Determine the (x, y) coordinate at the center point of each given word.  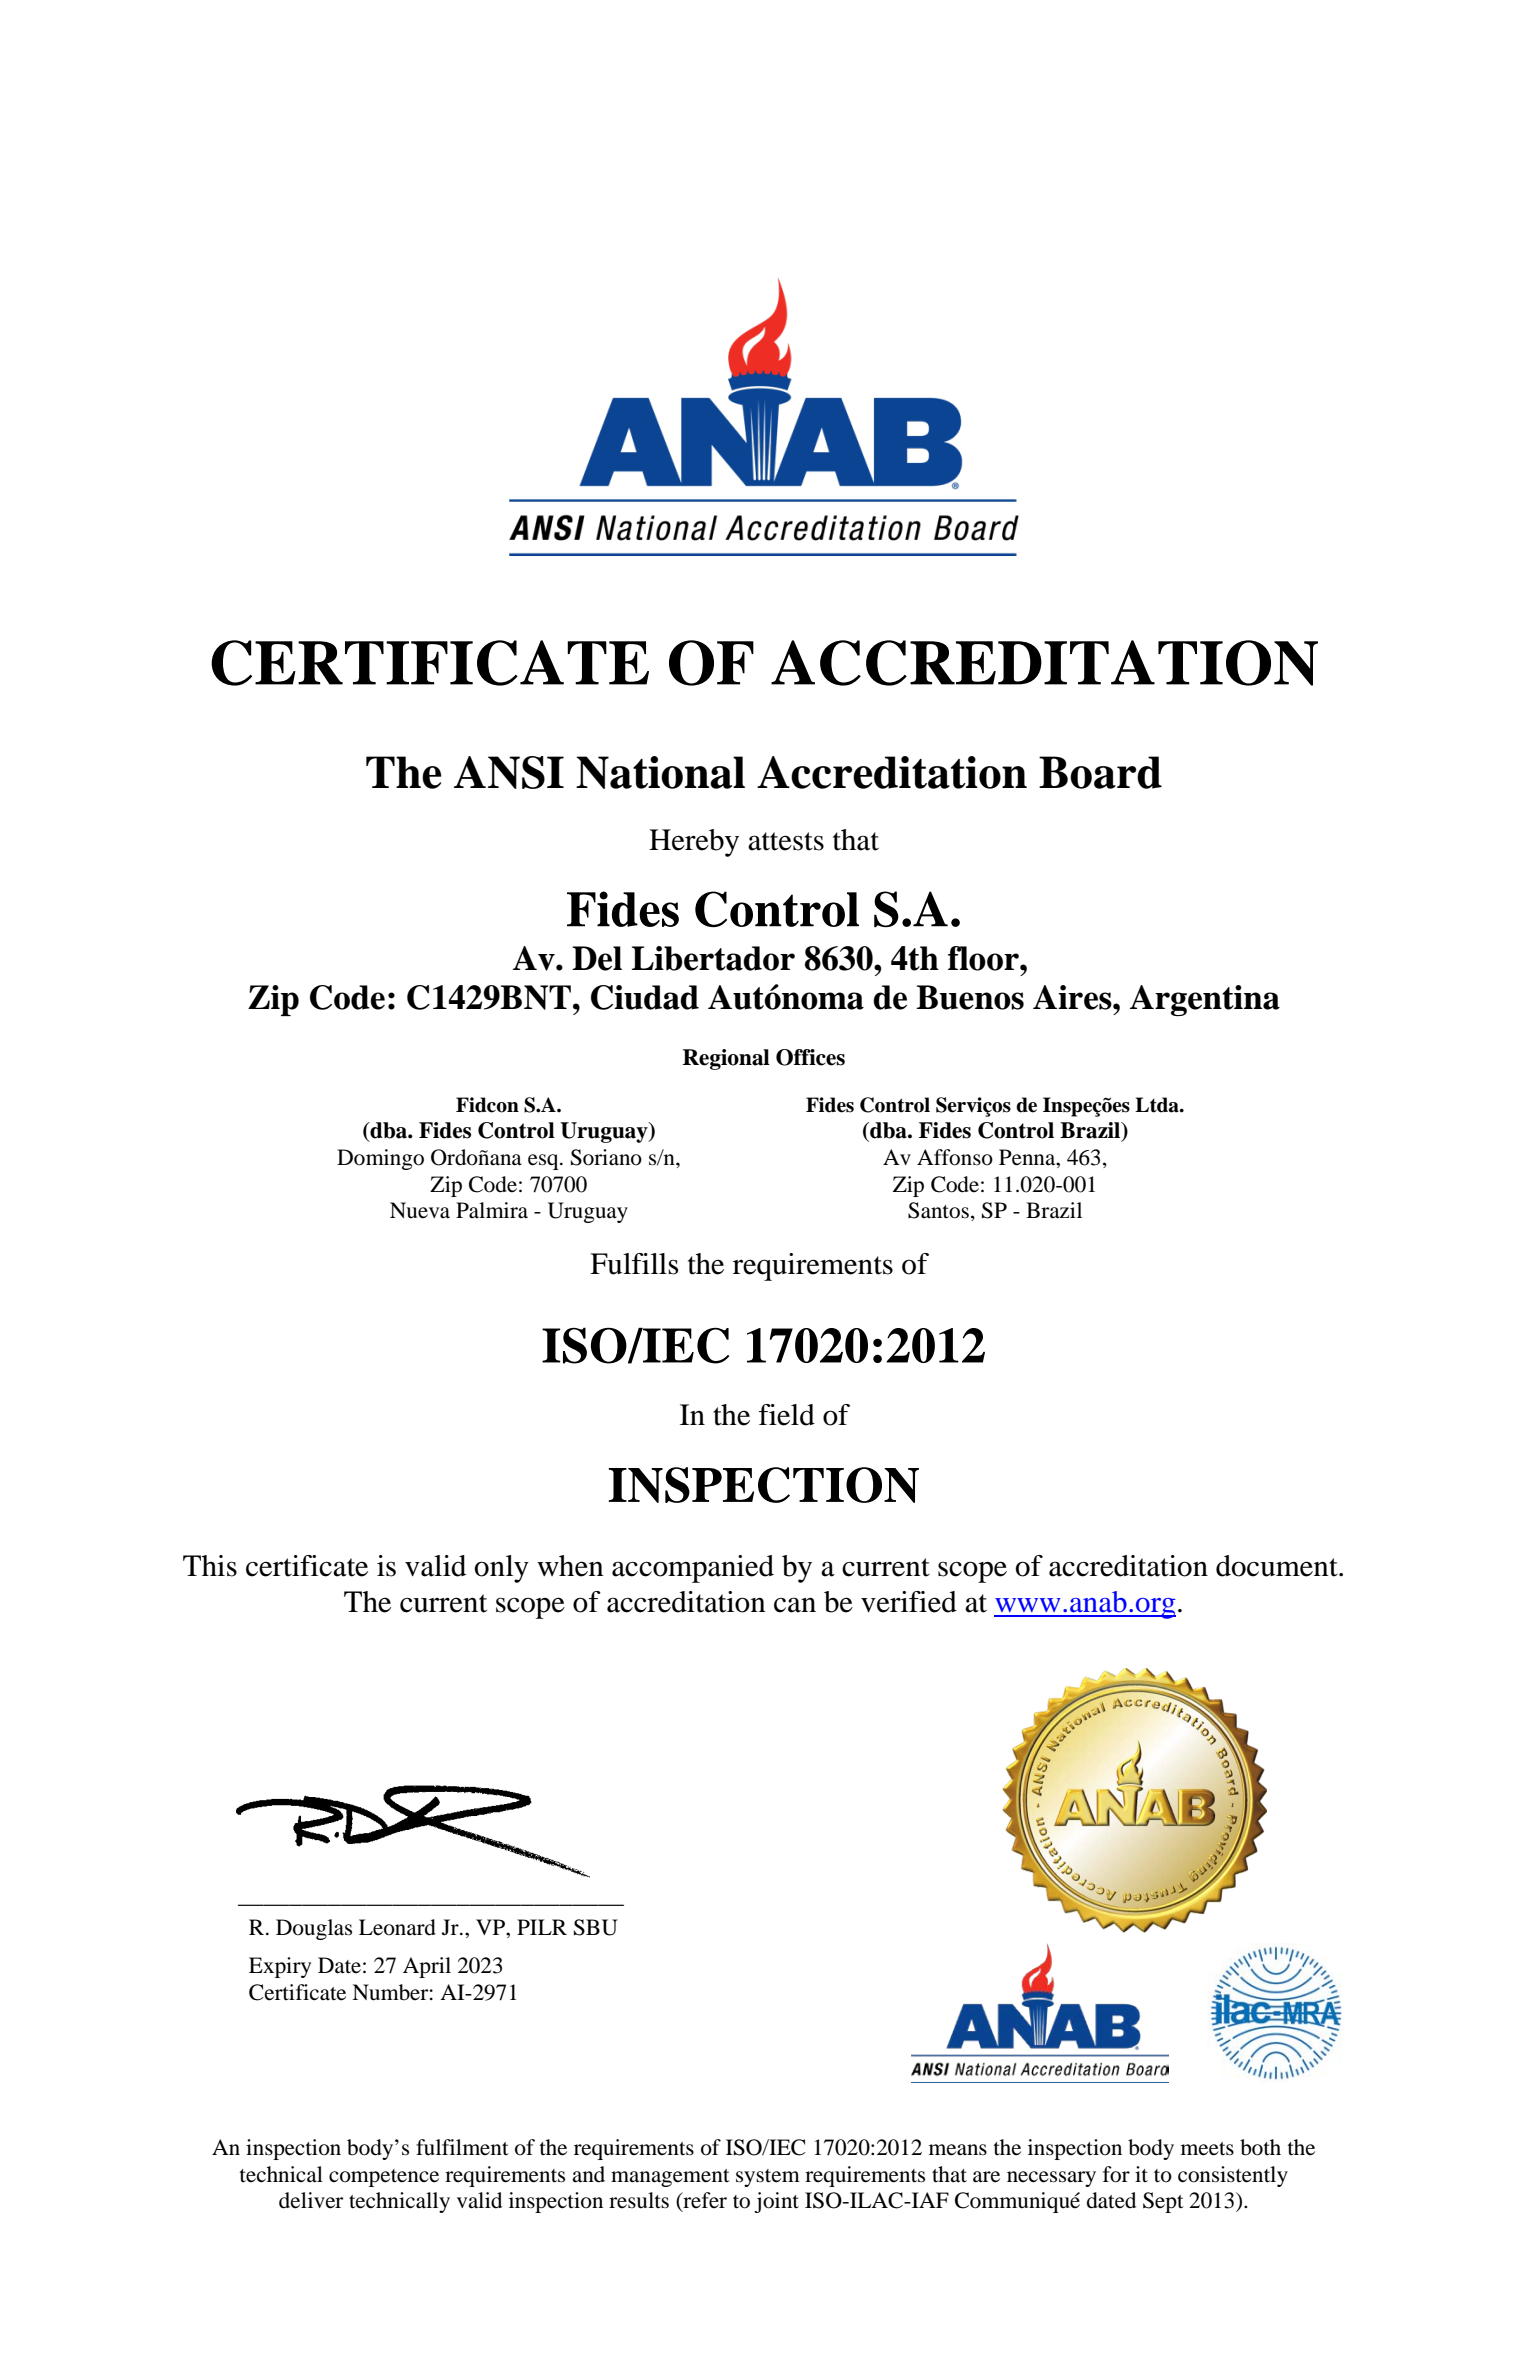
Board (1100, 772)
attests (786, 841)
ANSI (509, 772)
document (1278, 1566)
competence (384, 2178)
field (787, 1415)
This (210, 1566)
